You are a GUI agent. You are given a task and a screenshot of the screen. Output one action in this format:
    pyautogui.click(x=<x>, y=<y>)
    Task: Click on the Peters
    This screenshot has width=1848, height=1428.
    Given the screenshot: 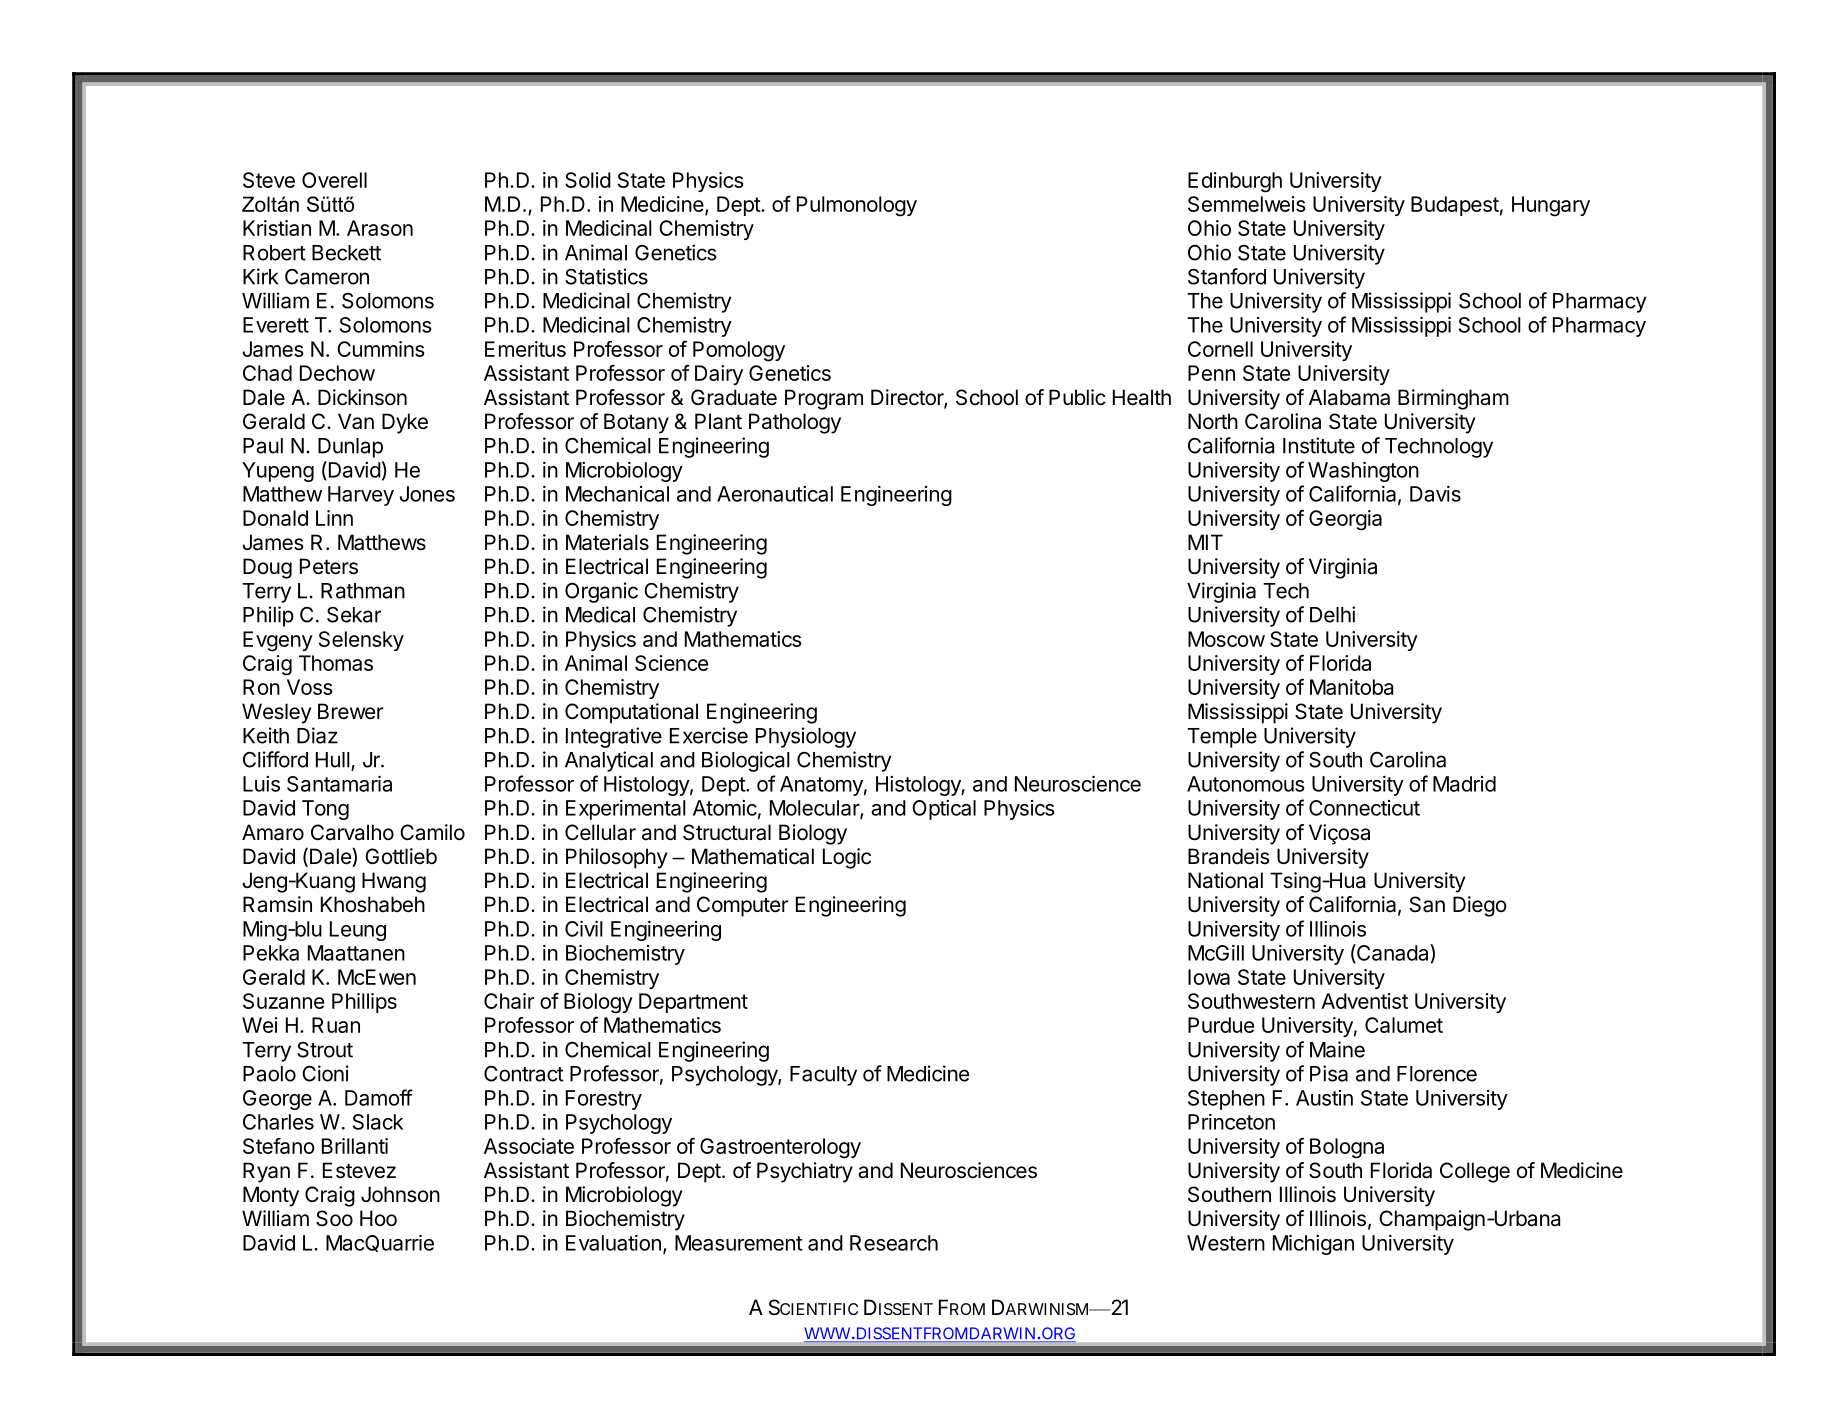 What is the action you would take?
    pyautogui.click(x=329, y=566)
